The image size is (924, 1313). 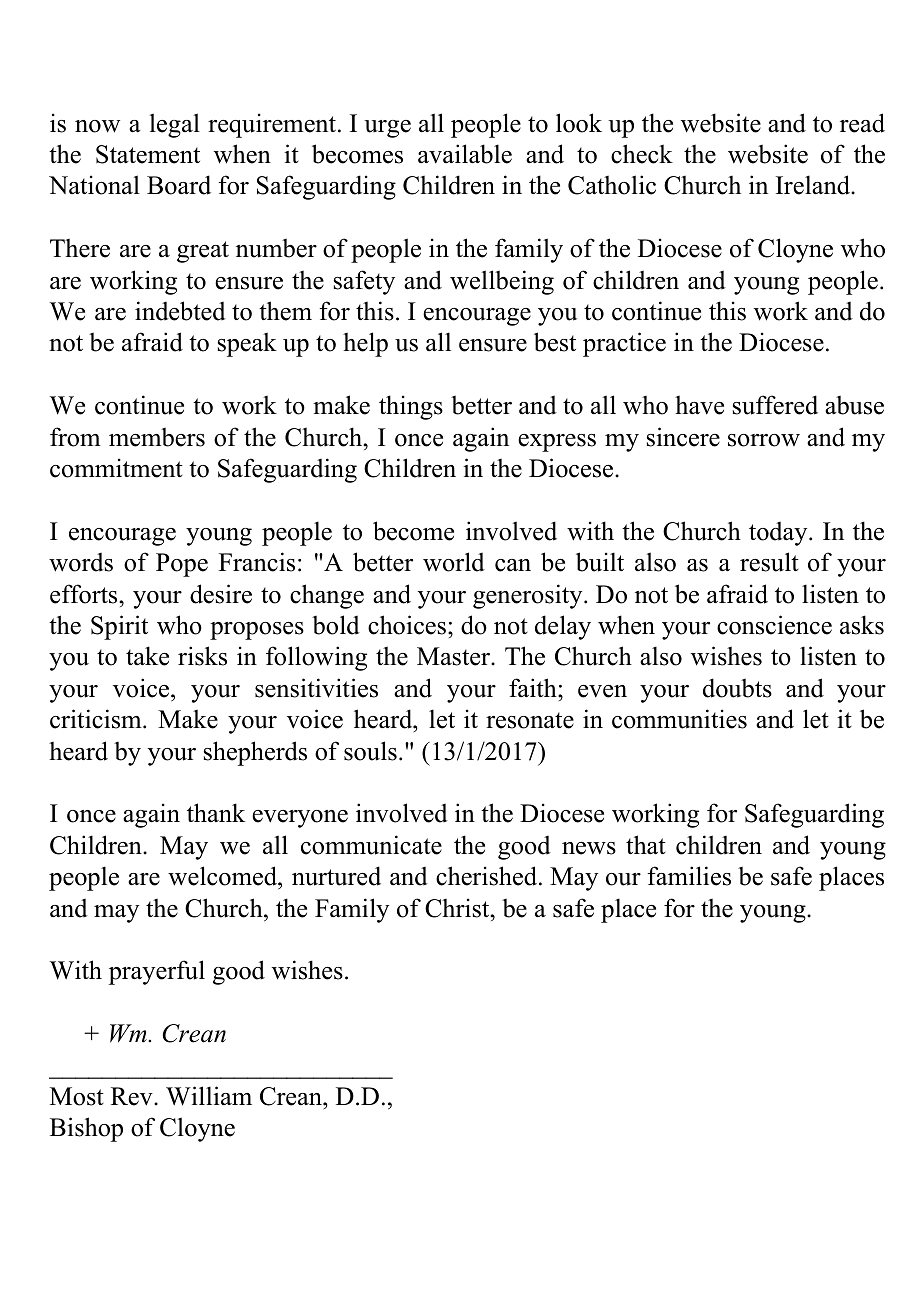 What do you see at coordinates (774, 625) in the image?
I see `conscience` at bounding box center [774, 625].
